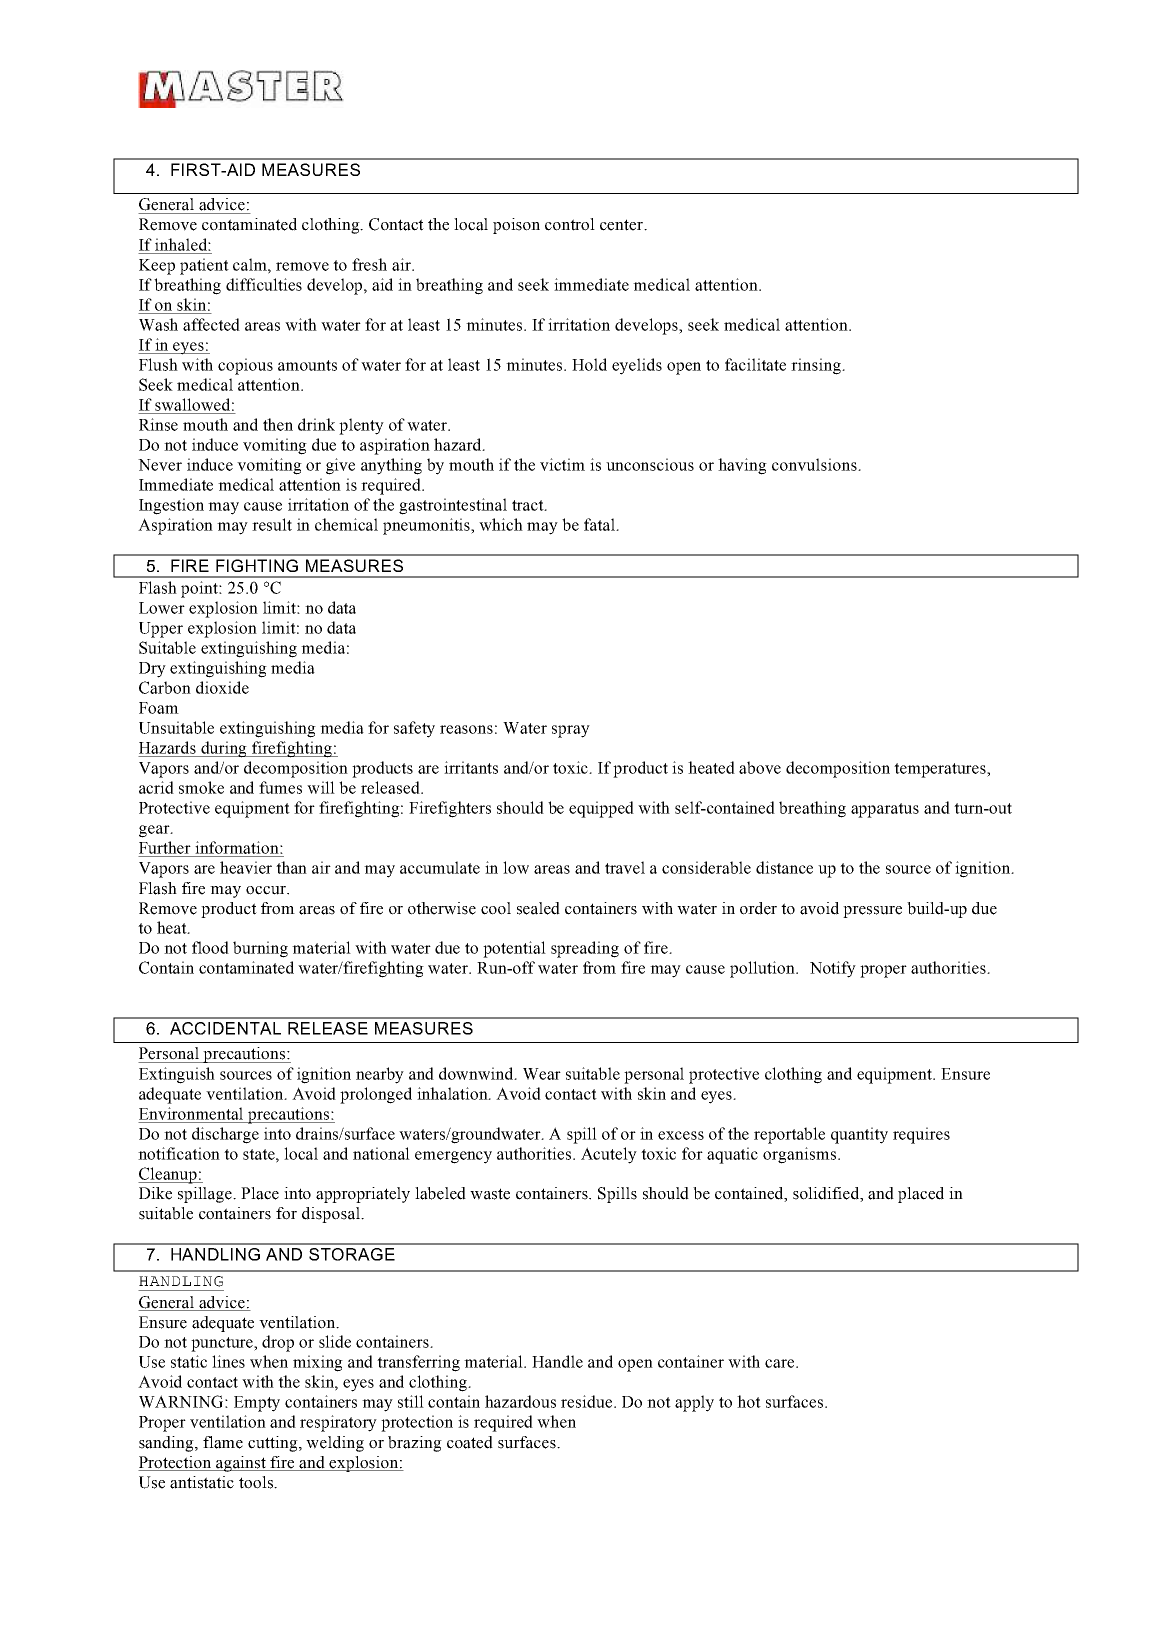  I want to click on coated, so click(470, 1442).
